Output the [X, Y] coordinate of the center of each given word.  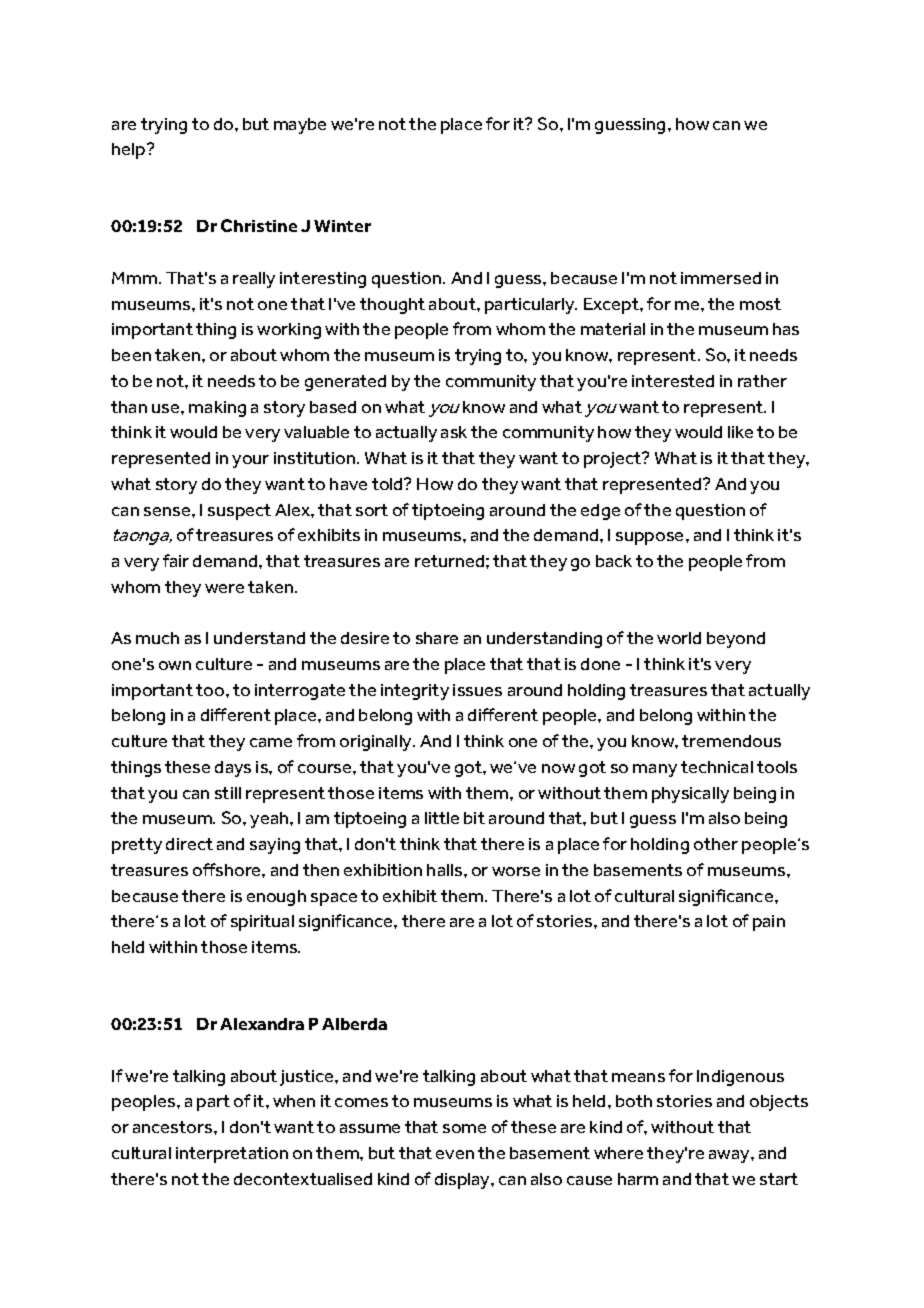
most [760, 304]
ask [454, 432]
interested [673, 381]
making [217, 409]
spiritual [262, 923]
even [455, 1154]
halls [446, 870]
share [437, 638]
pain [769, 923]
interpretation [232, 1155]
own [175, 665]
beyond [736, 640]
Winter [342, 226]
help [130, 151]
